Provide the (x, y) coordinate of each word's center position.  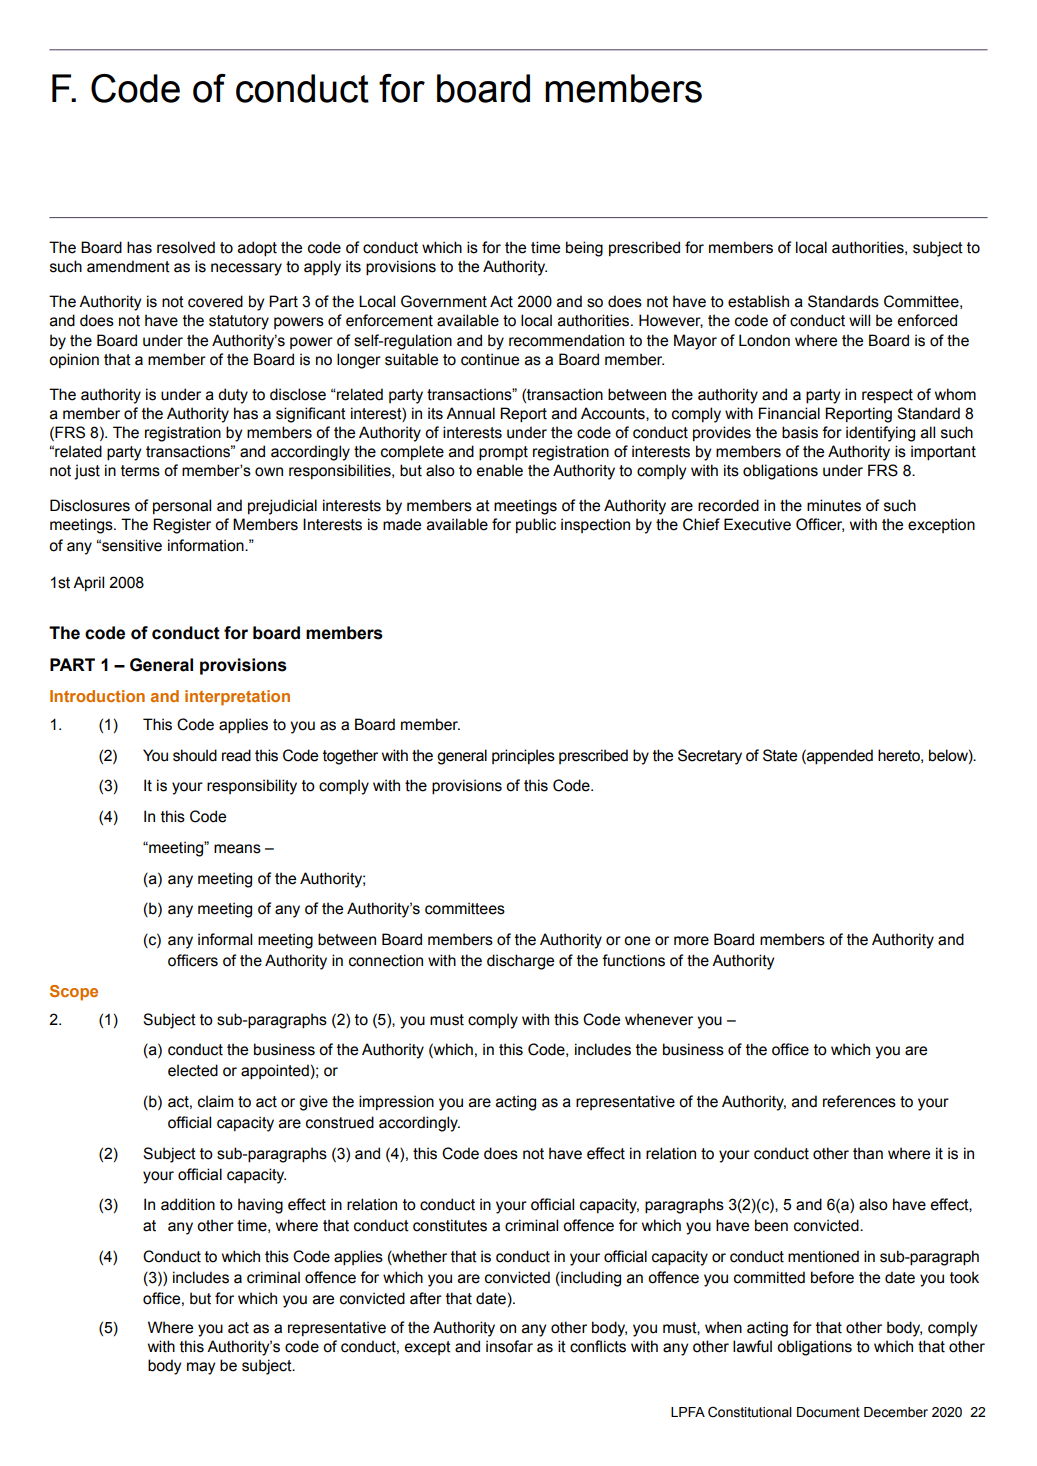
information (207, 545)
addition (188, 1204)
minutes (834, 505)
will (859, 320)
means (237, 849)
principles (523, 756)
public (536, 525)
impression (396, 1102)
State (780, 755)
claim (215, 1101)
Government (444, 301)
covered (215, 301)
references (859, 1101)
